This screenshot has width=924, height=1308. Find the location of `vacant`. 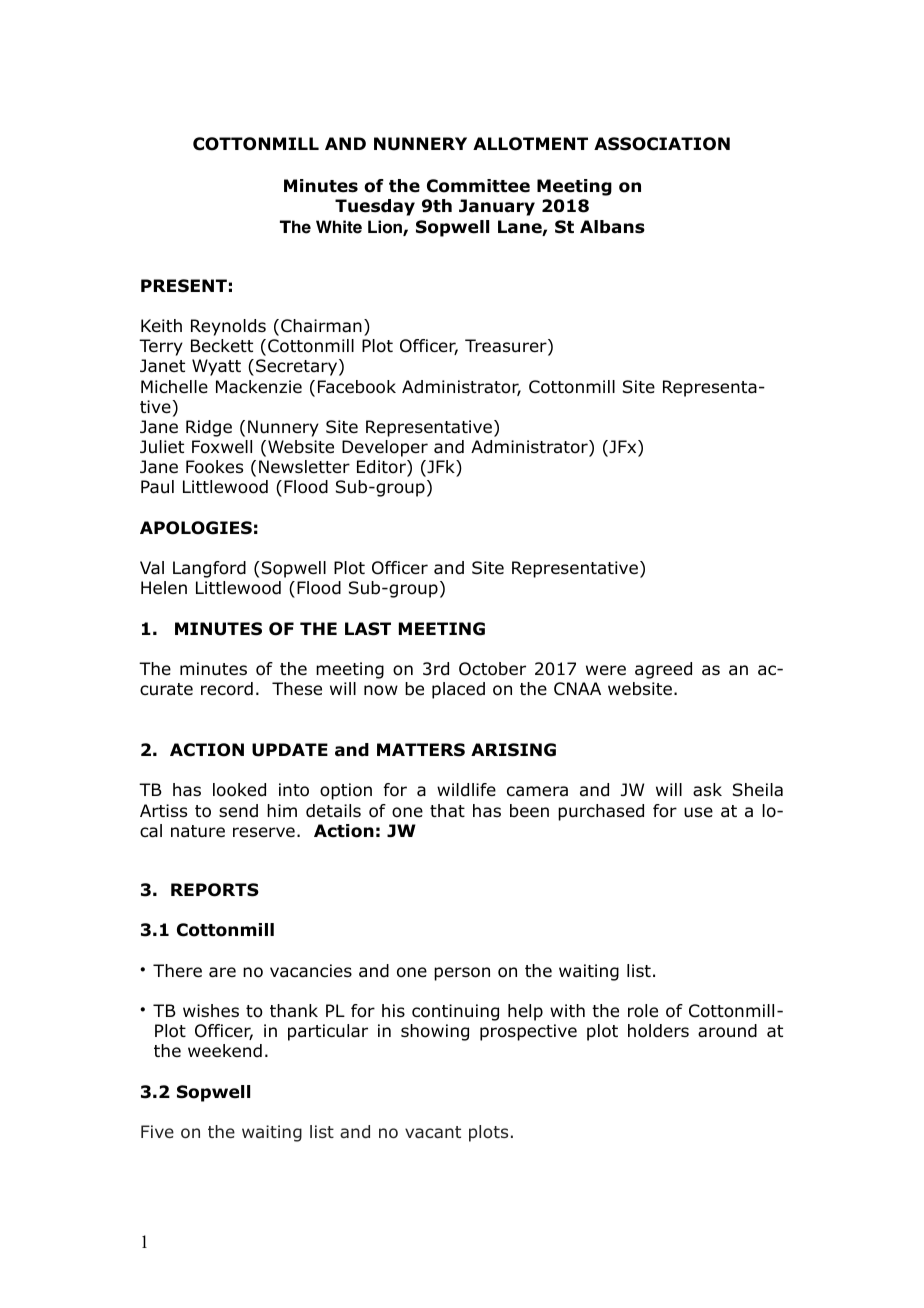

vacant is located at coordinates (433, 1132).
